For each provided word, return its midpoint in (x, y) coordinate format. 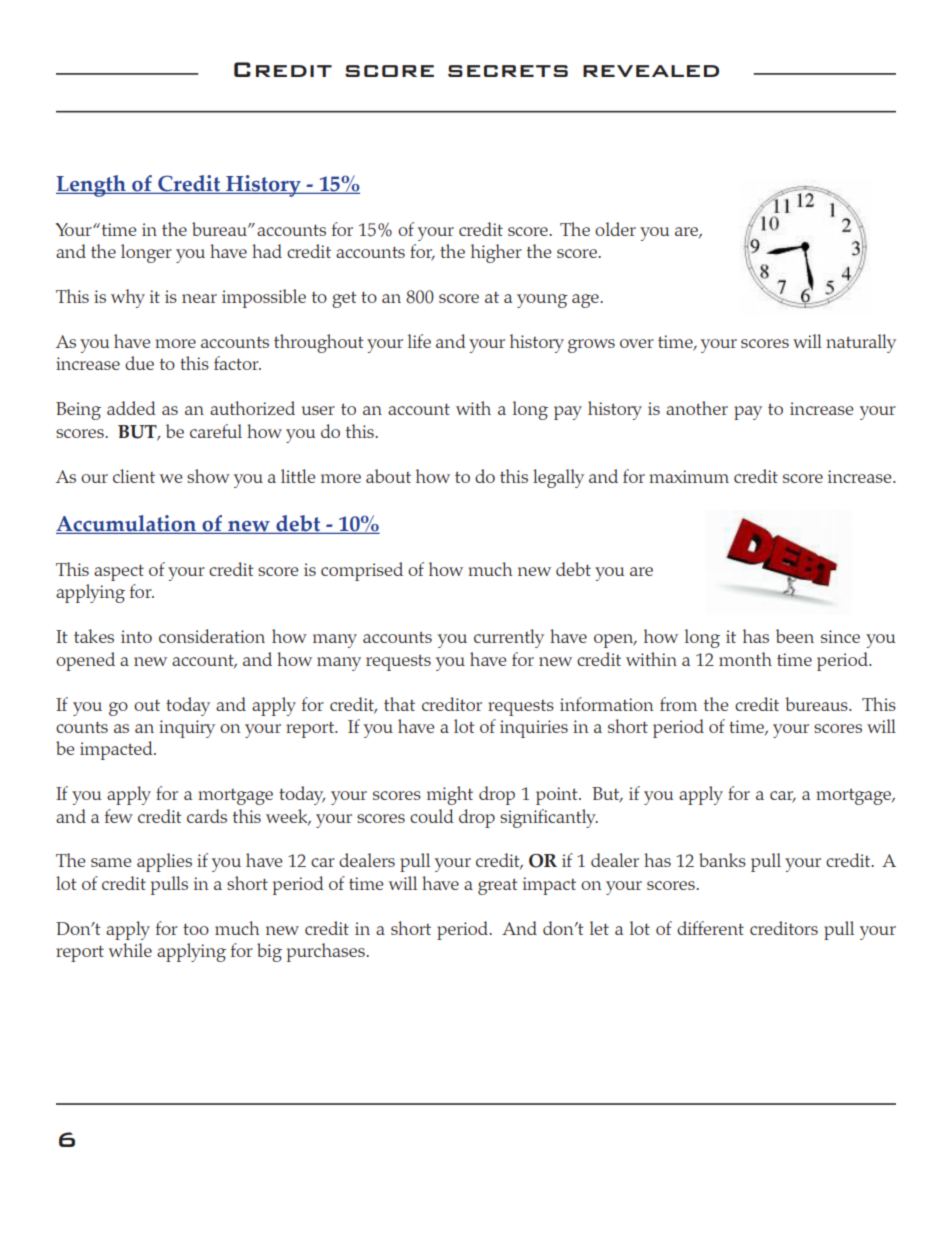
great (497, 886)
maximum (689, 476)
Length (92, 186)
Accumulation (127, 524)
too (196, 929)
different (710, 928)
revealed (651, 71)
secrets (508, 71)
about (388, 476)
